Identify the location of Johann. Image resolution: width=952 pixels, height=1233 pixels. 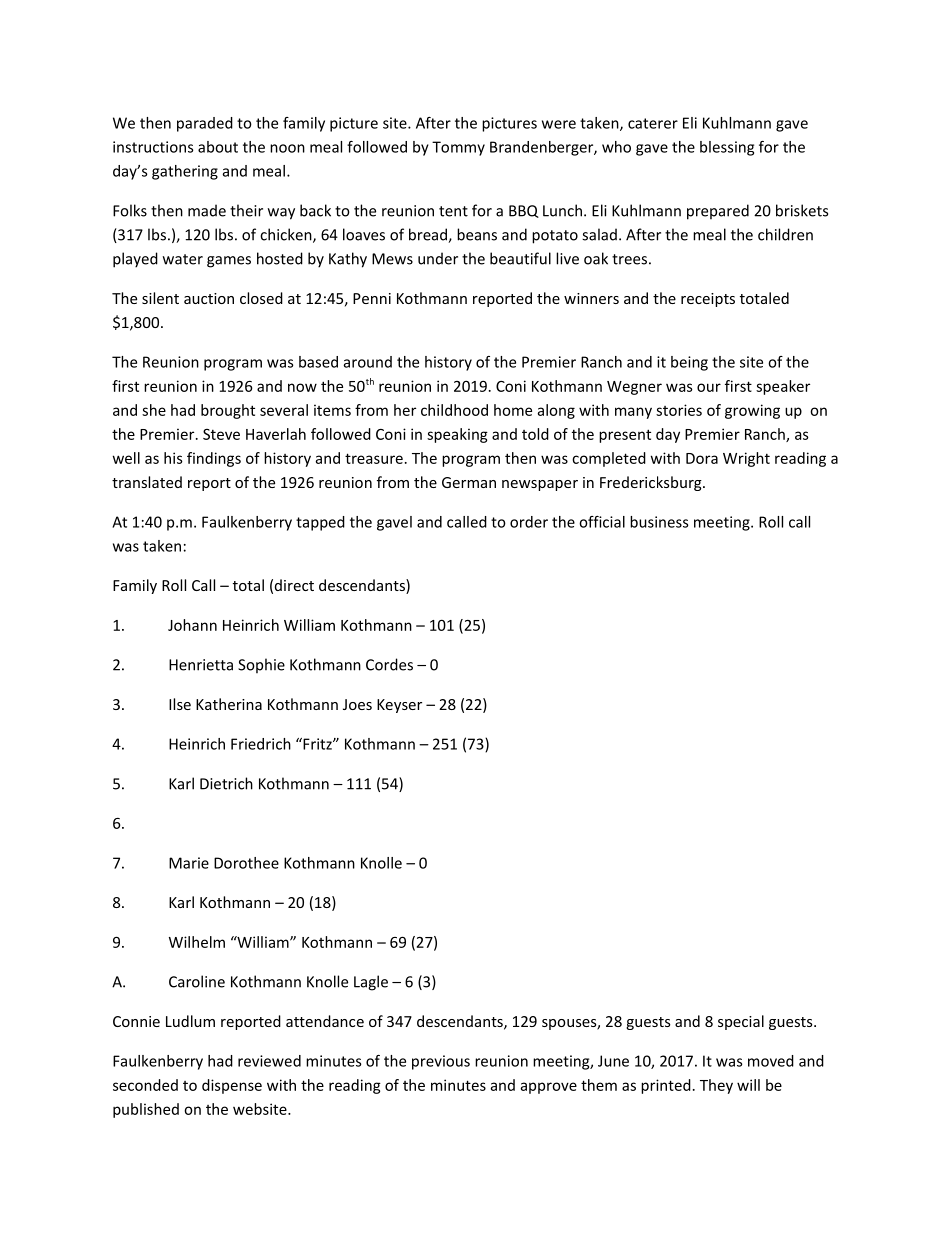
(192, 625).
